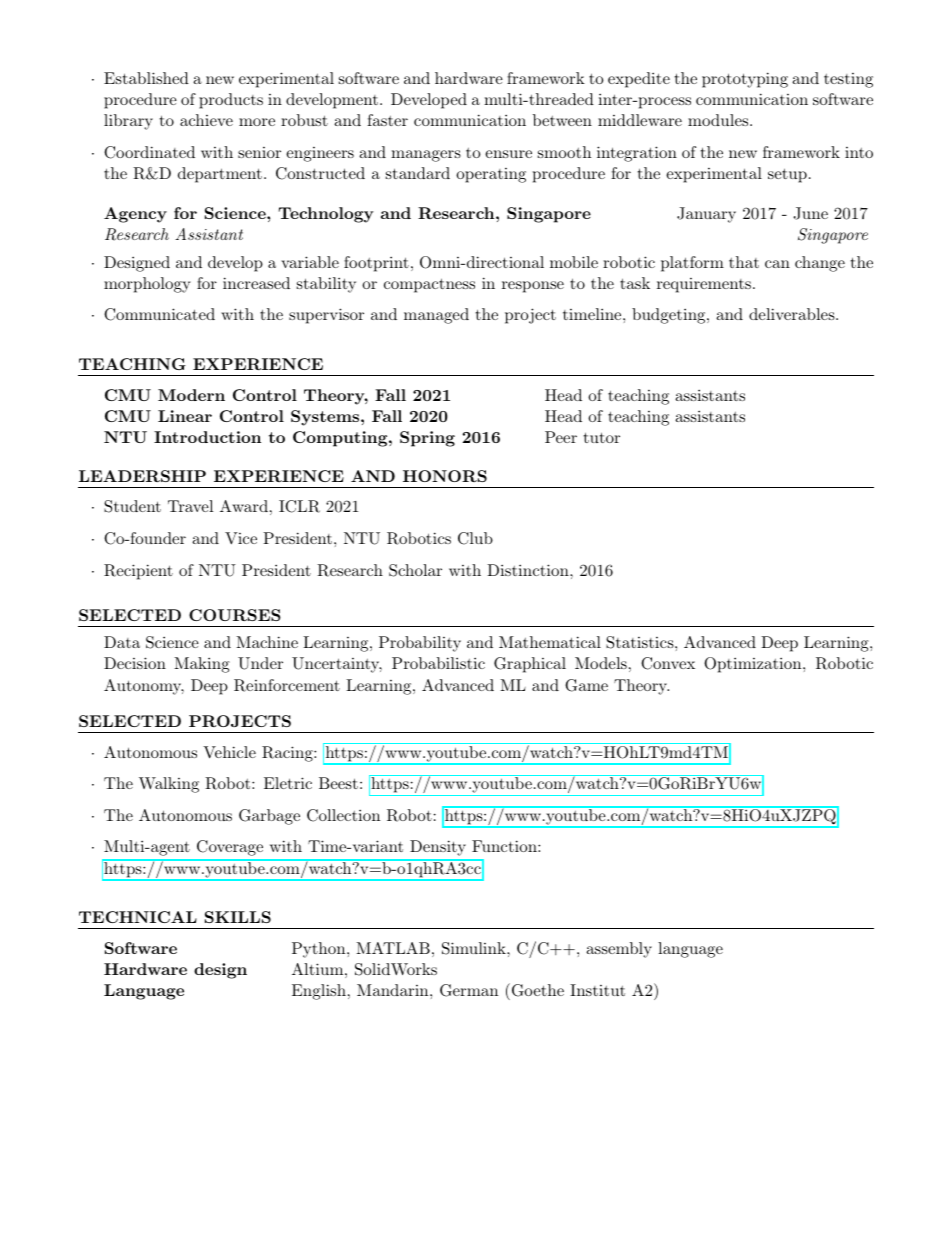 This image has height=1233, width=952. I want to click on COURSES, so click(235, 615).
